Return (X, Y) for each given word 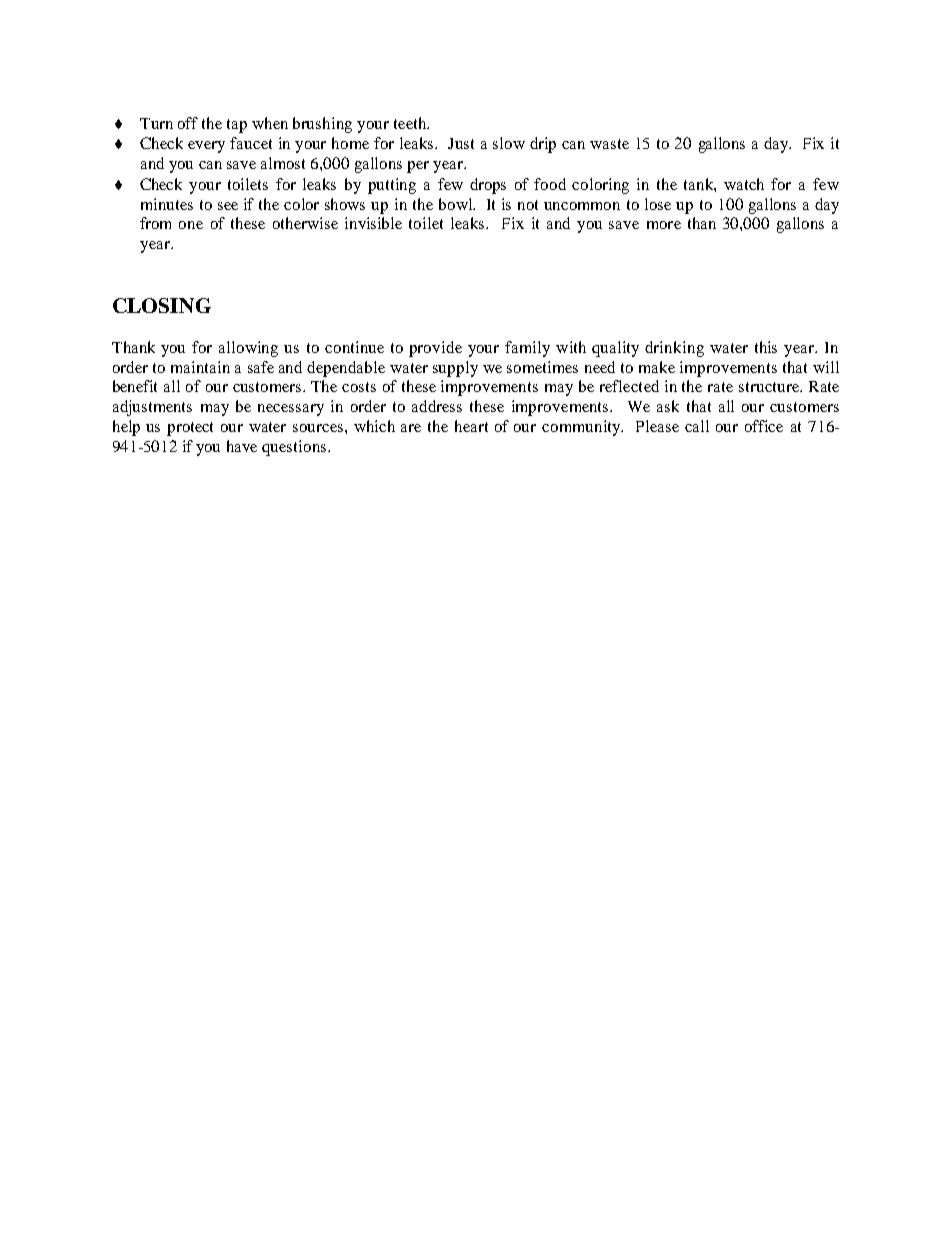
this (766, 347)
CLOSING (162, 305)
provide (435, 349)
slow (509, 143)
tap (237, 126)
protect (190, 429)
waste (609, 144)
